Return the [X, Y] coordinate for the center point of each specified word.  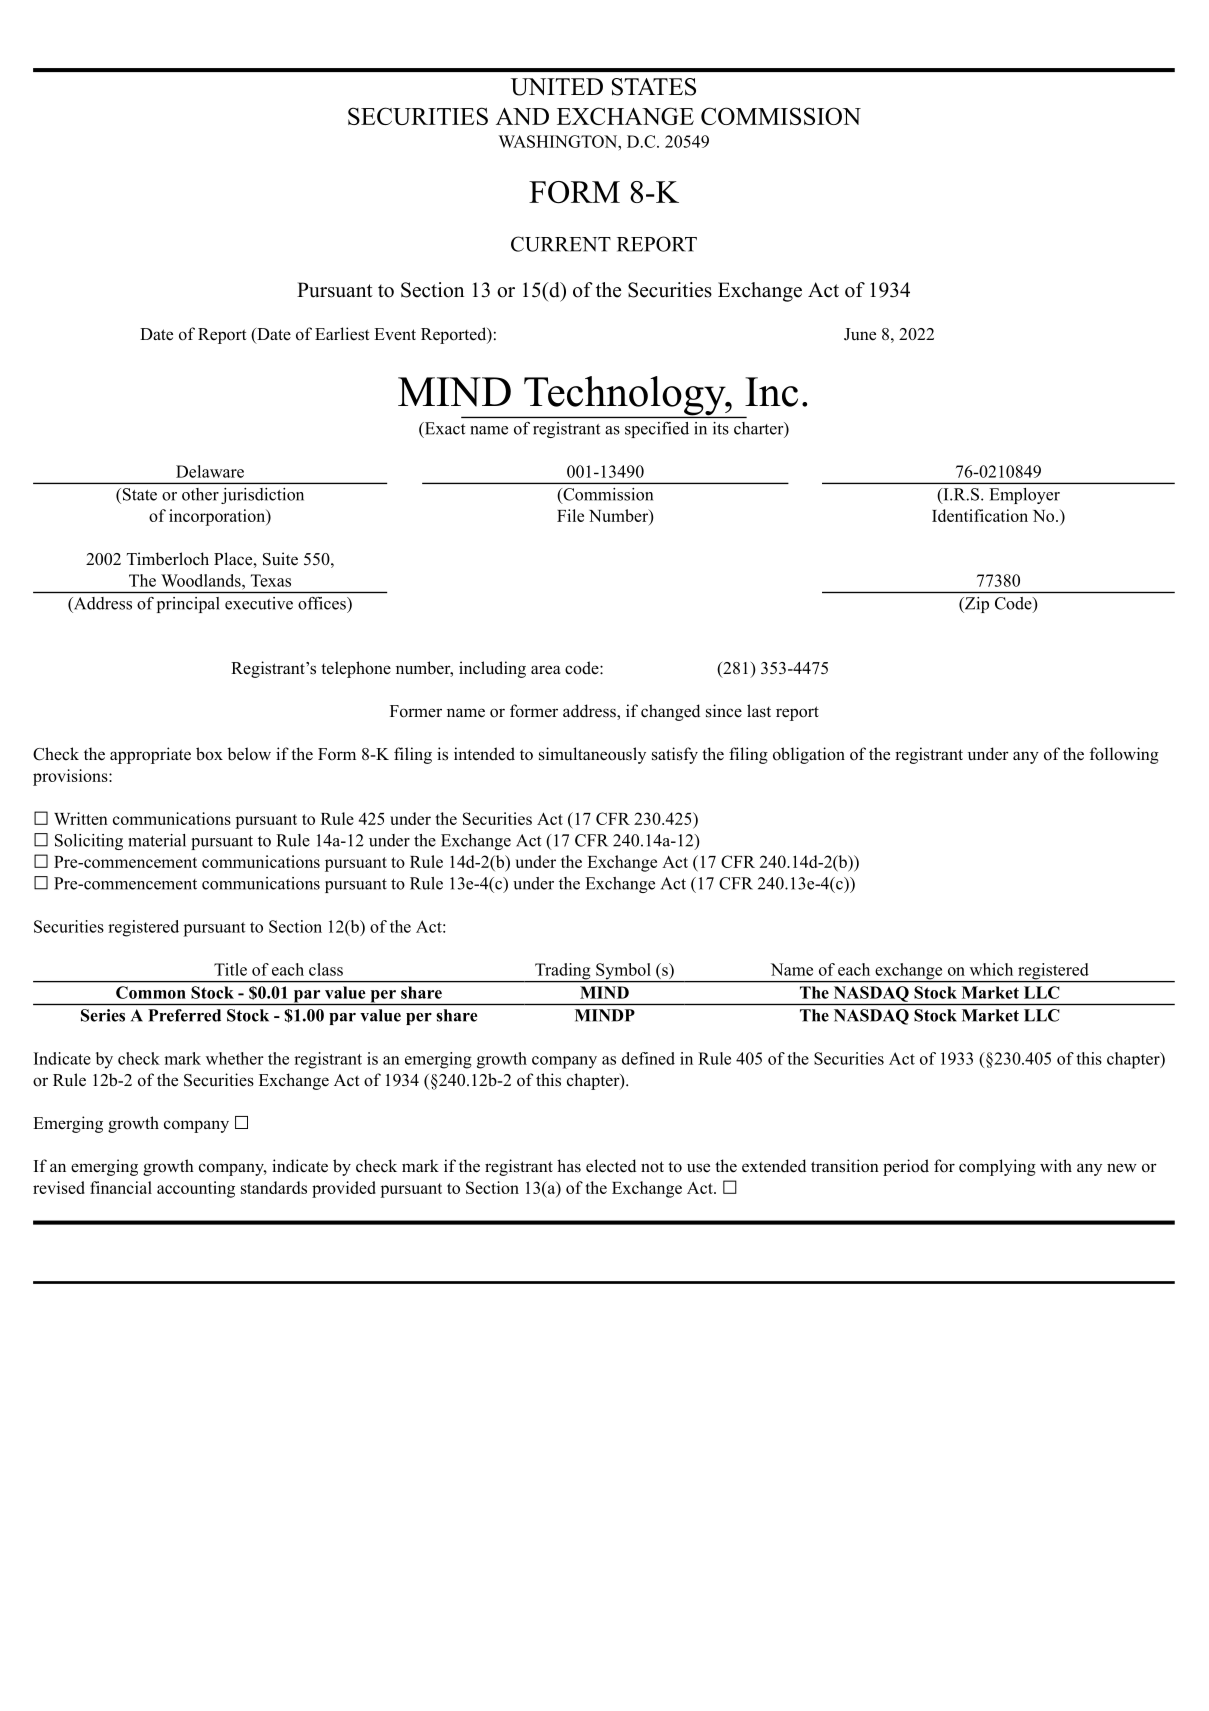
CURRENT [561, 244]
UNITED [557, 87]
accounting [196, 1189]
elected [611, 1166]
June [860, 334]
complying [997, 1167]
